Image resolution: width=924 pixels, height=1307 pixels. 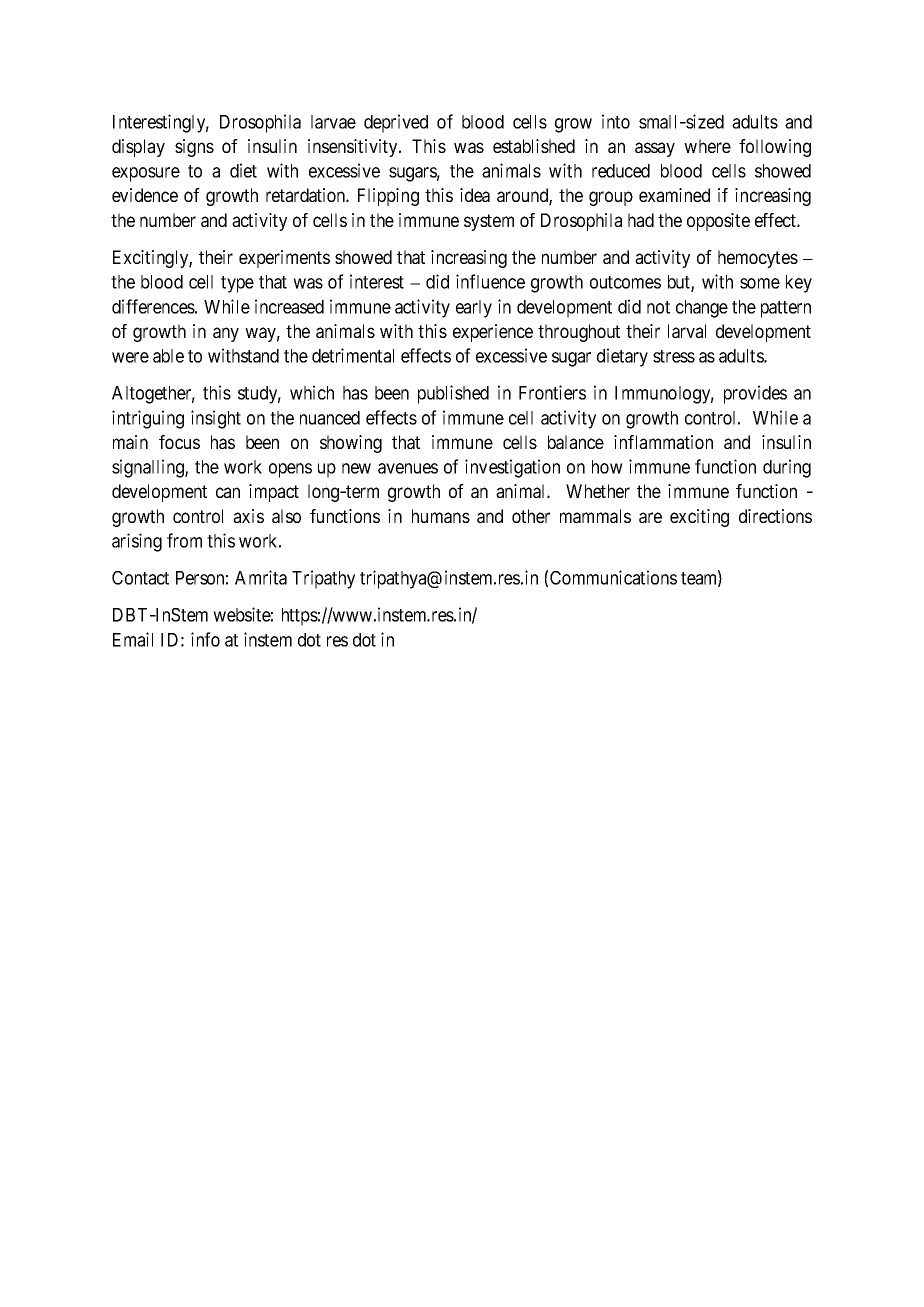 What do you see at coordinates (453, 394) in the document?
I see `published` at bounding box center [453, 394].
